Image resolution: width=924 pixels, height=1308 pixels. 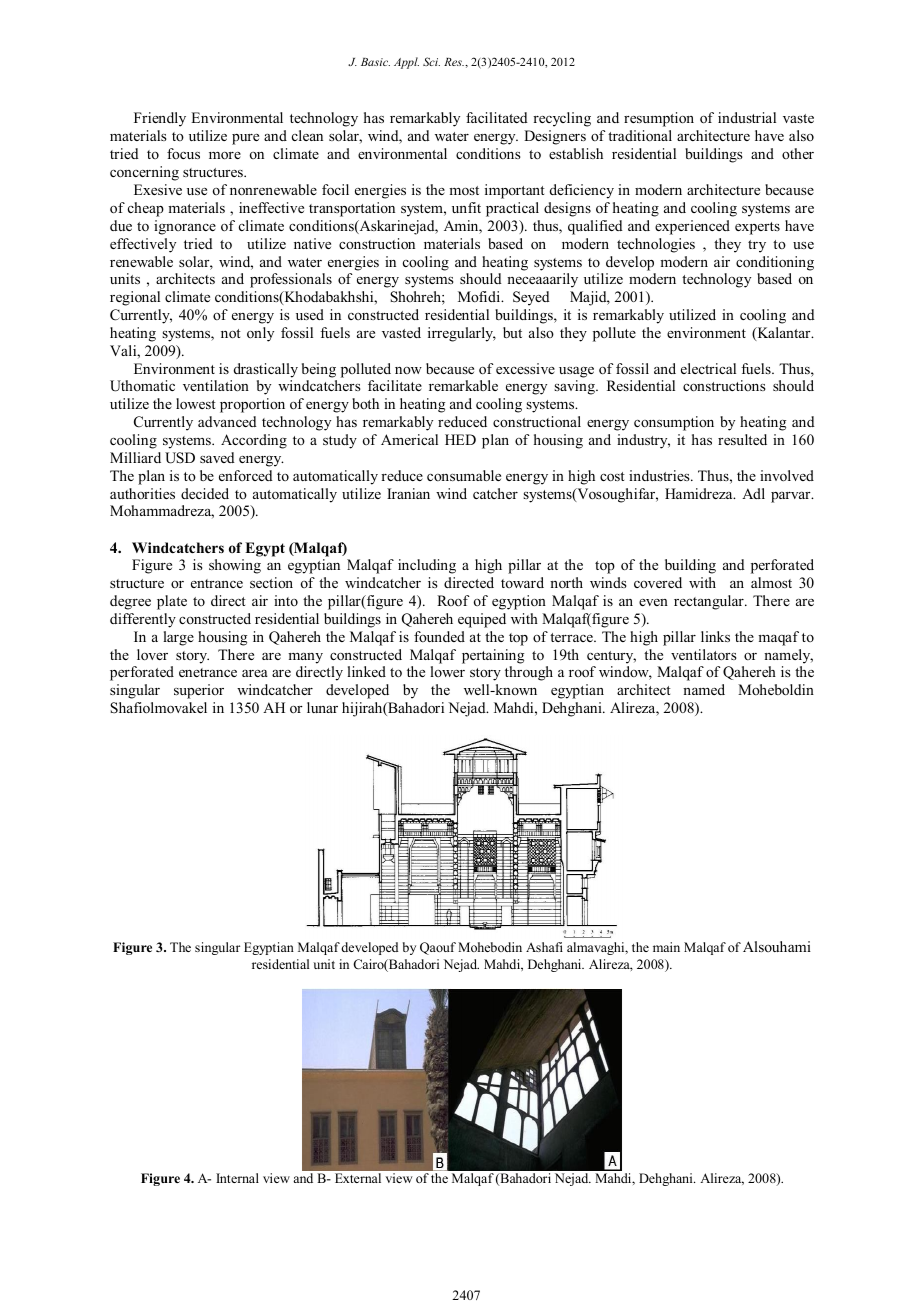 What do you see at coordinates (160, 119) in the image?
I see `Friendly` at bounding box center [160, 119].
